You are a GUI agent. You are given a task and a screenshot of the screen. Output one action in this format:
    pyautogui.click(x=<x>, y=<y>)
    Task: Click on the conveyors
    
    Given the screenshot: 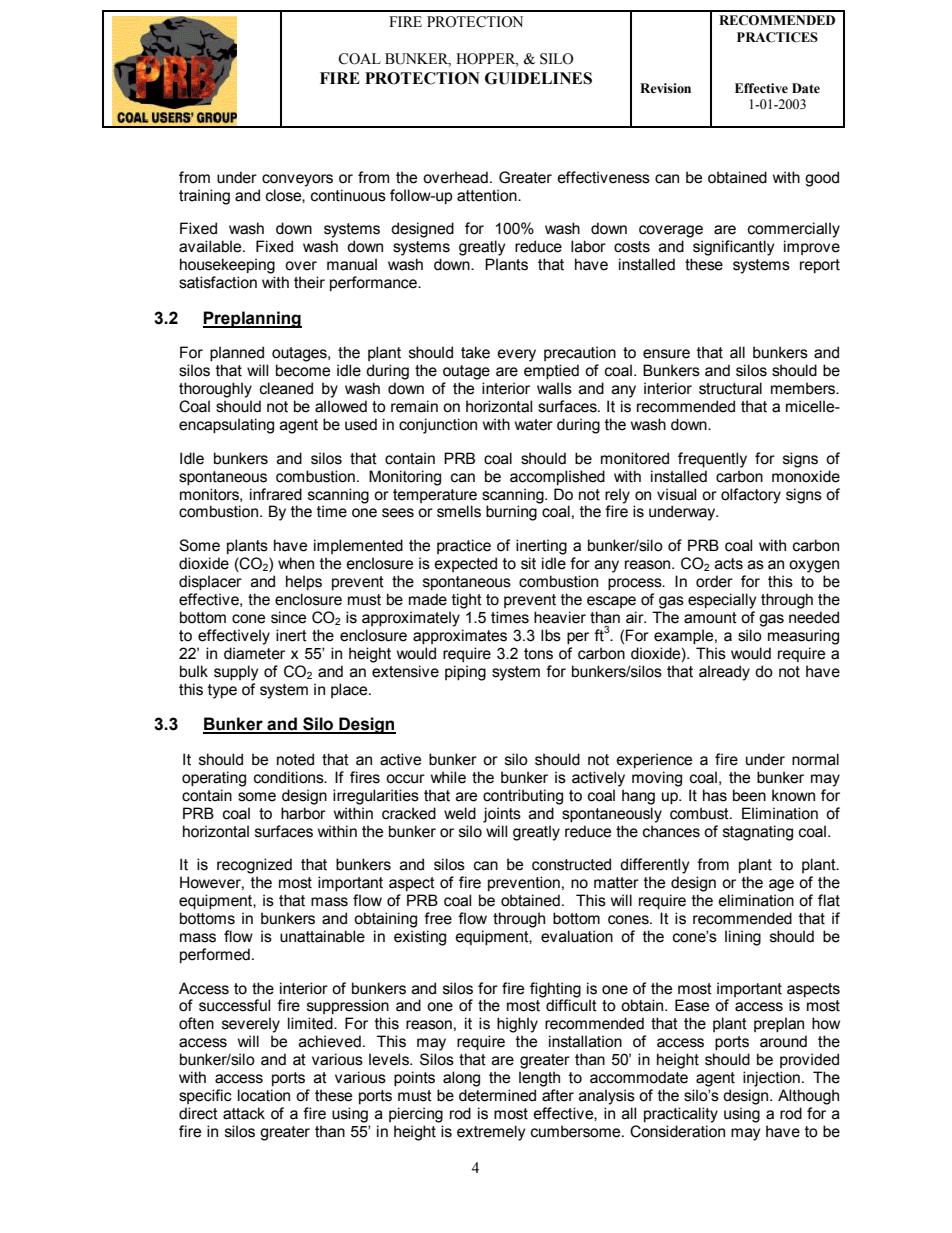 What is the action you would take?
    pyautogui.click(x=297, y=180)
